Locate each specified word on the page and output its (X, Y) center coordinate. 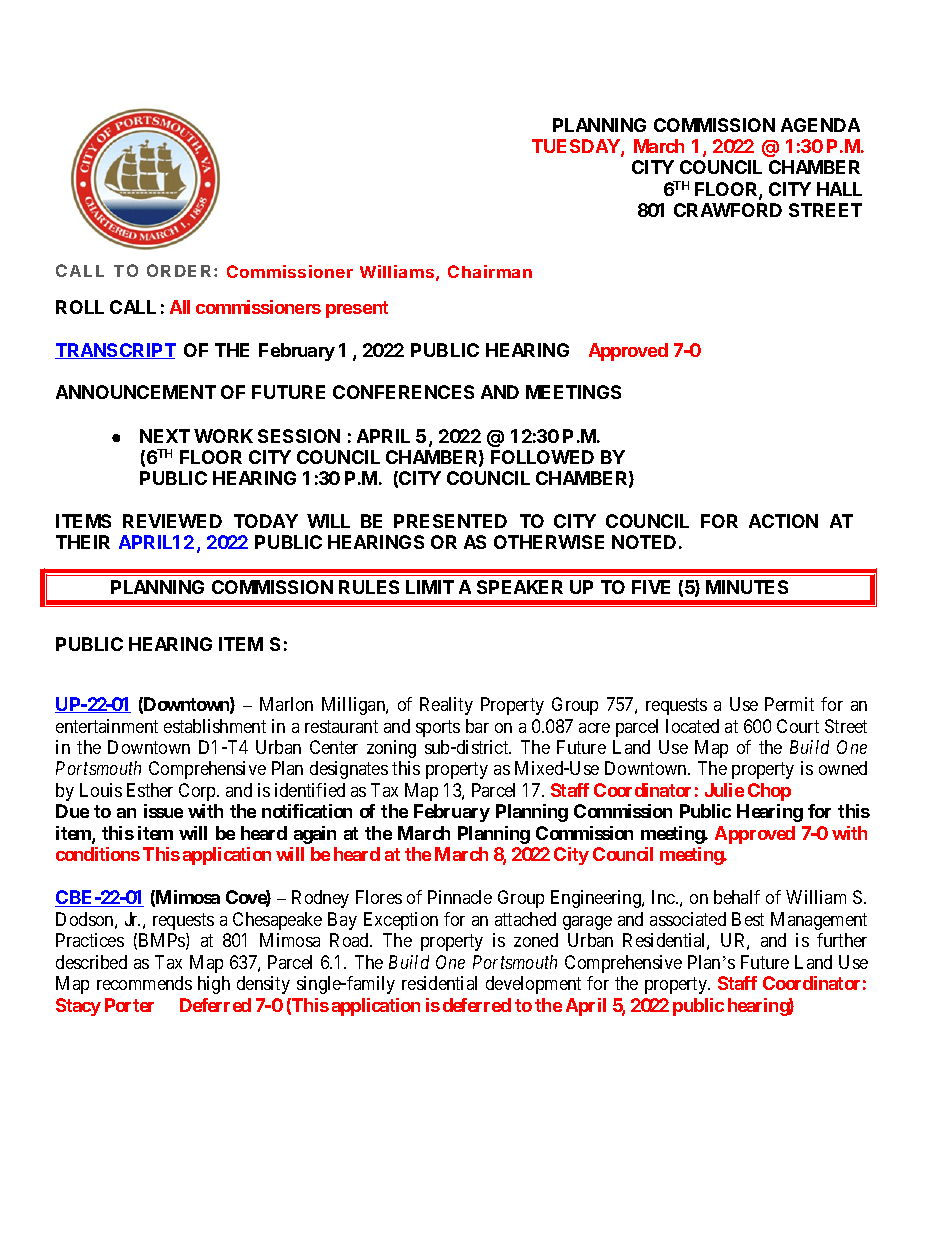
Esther (150, 790)
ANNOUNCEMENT (136, 392)
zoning (391, 749)
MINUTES (747, 587)
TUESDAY (576, 146)
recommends (144, 983)
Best (748, 919)
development (533, 985)
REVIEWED (172, 521)
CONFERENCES (403, 392)
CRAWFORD (728, 210)
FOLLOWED (542, 457)
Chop (769, 792)
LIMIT (430, 587)
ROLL (80, 307)
